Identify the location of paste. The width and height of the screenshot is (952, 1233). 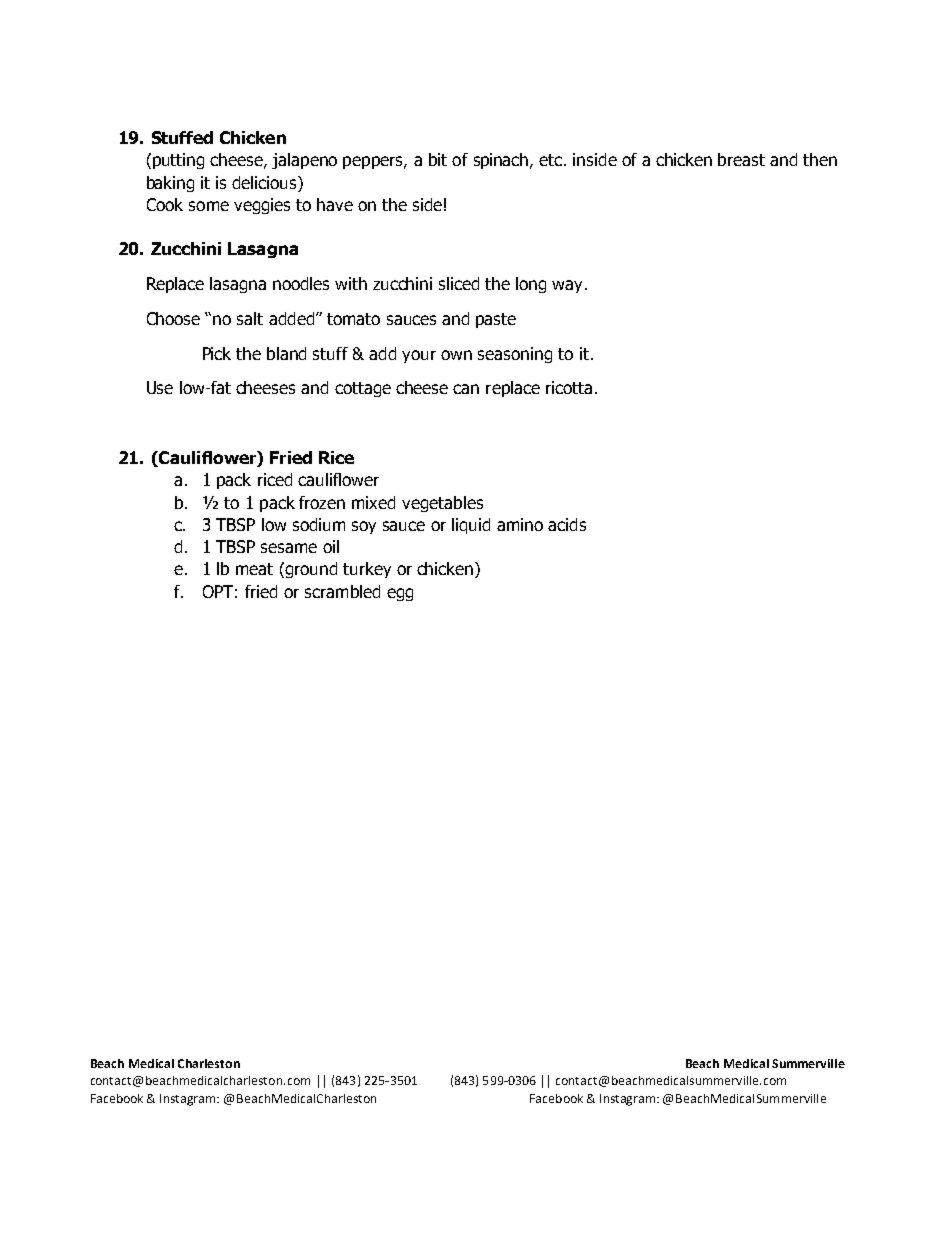
(496, 320).
